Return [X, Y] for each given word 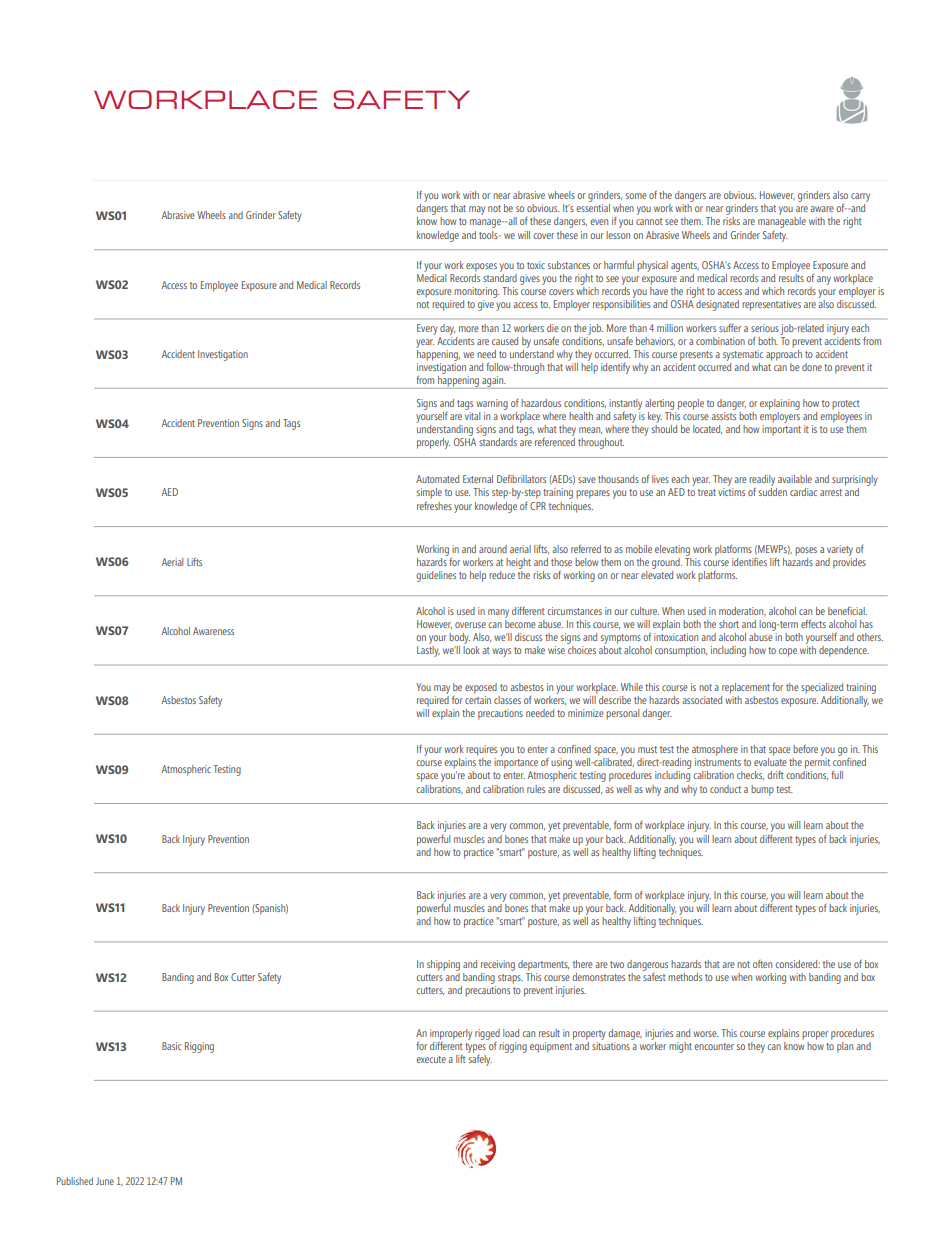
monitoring [477, 292]
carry [860, 197]
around [493, 549]
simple [429, 493]
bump [762, 790]
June [105, 1181]
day [447, 329]
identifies [749, 562]
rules [536, 789]
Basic [171, 1046]
